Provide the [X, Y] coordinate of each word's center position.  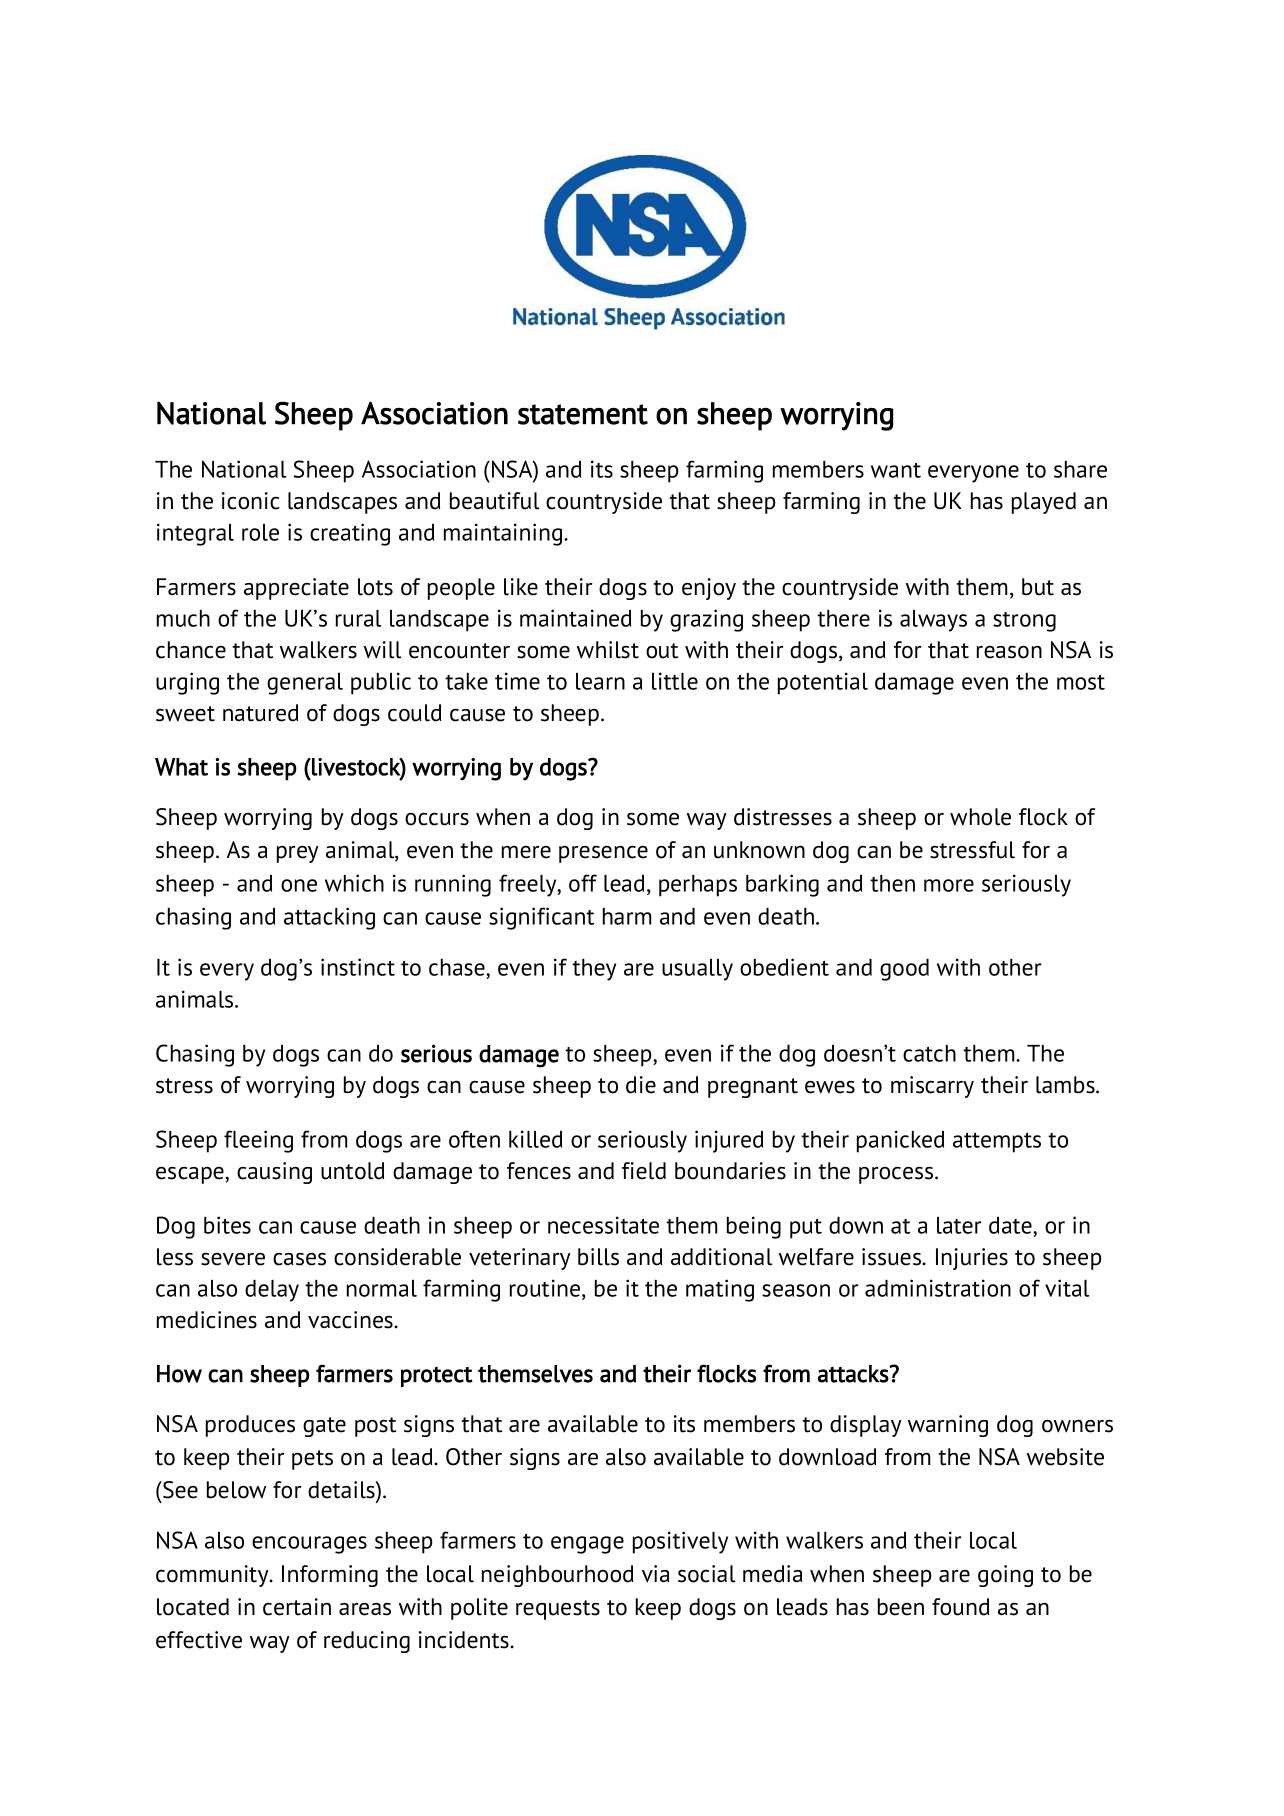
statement [583, 414]
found [960, 1607]
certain [297, 1607]
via [655, 1574]
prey [298, 854]
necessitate [603, 1225]
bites [227, 1225]
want [896, 470]
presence [603, 854]
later [959, 1225]
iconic [250, 501]
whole [980, 817]
